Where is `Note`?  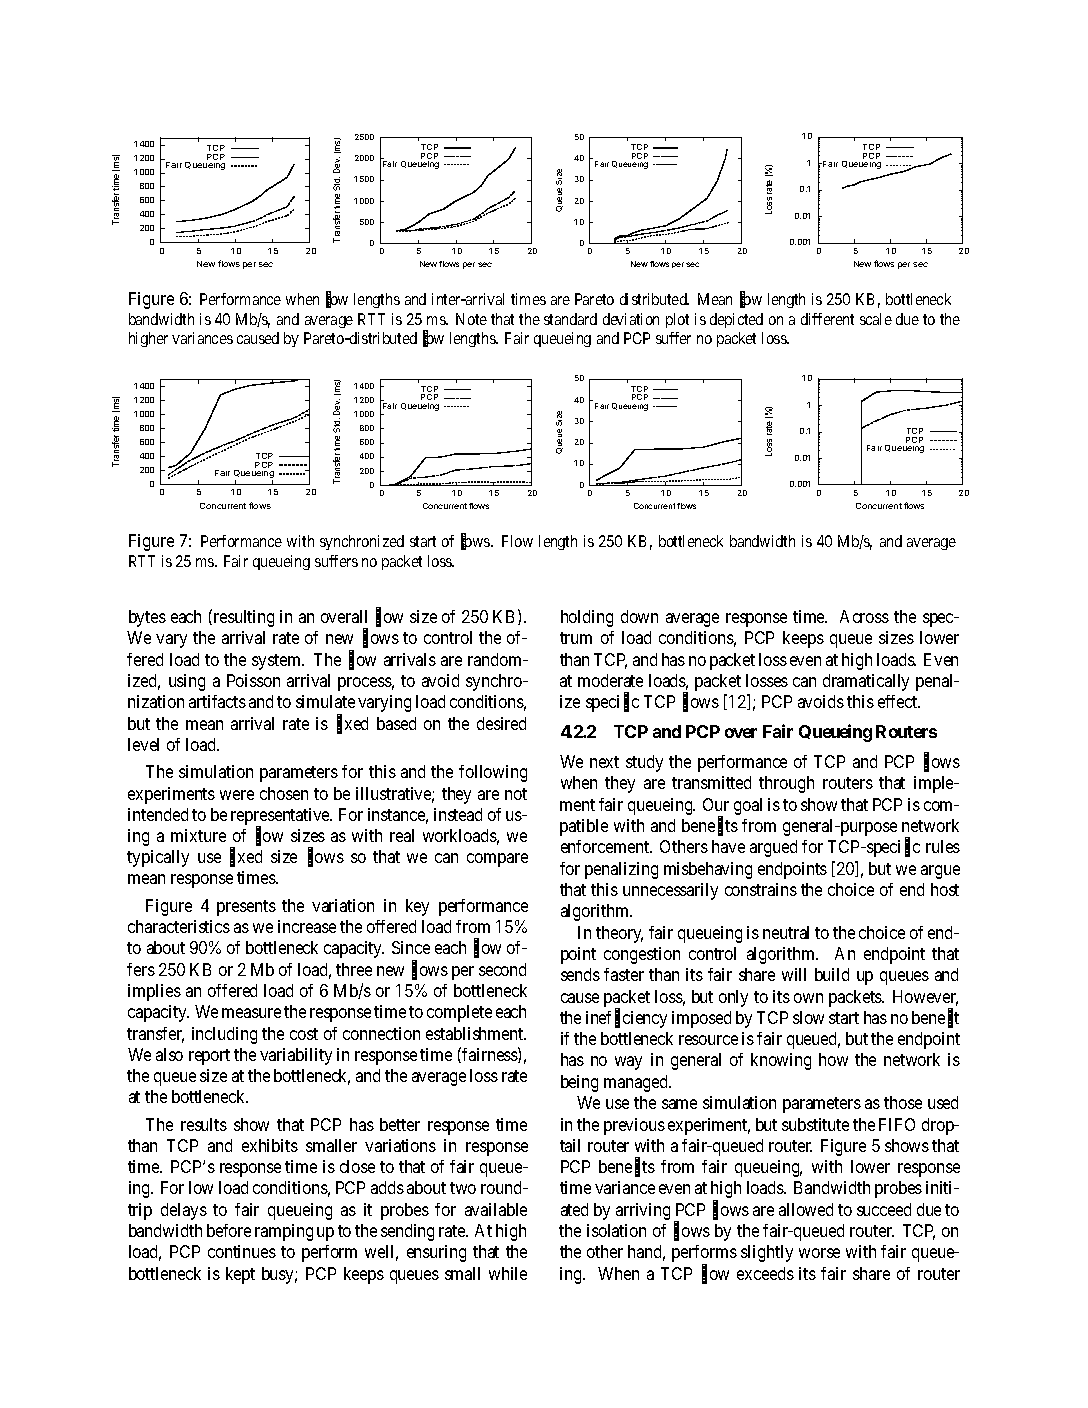 Note is located at coordinates (471, 319).
